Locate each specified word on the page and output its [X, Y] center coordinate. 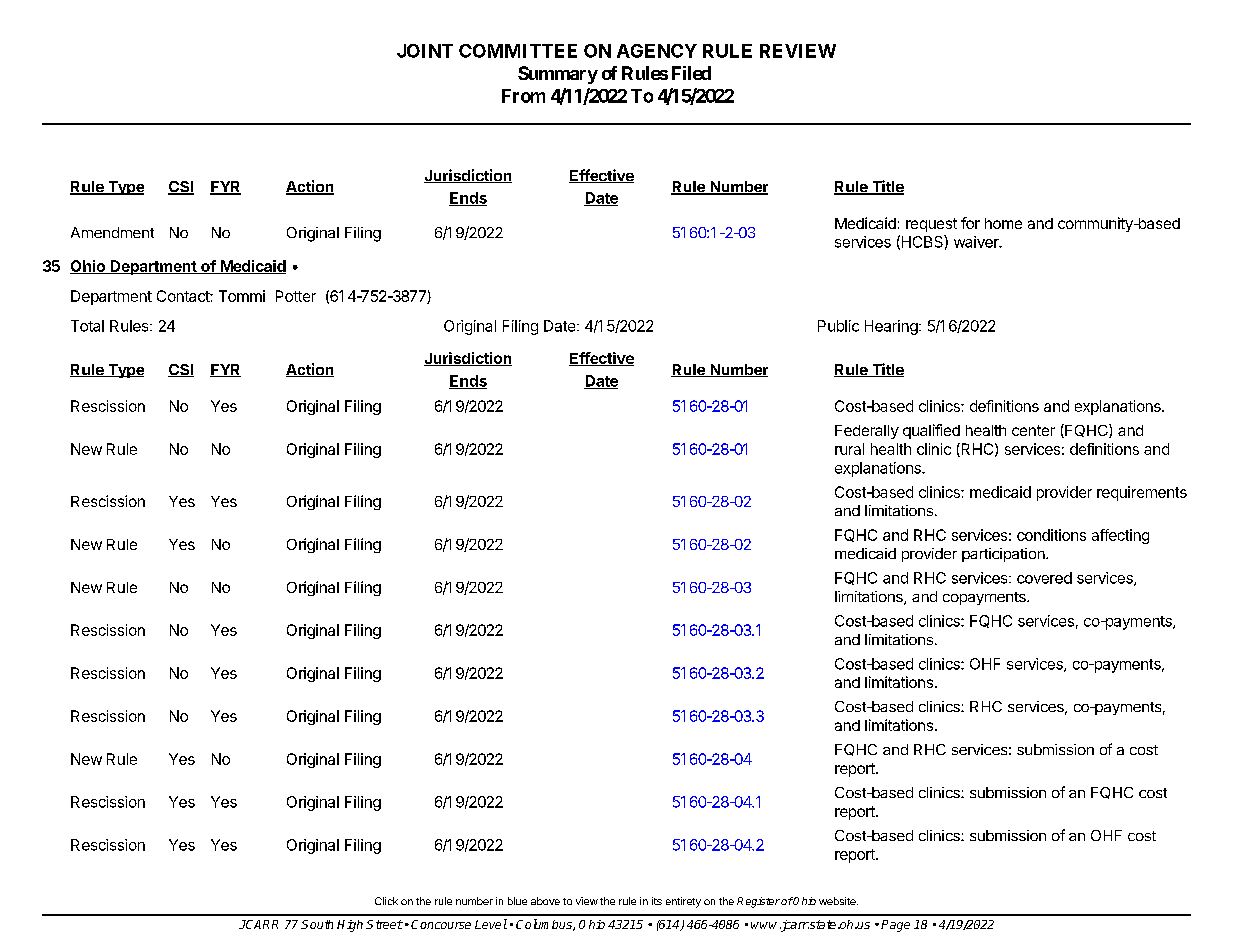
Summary [558, 75]
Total [87, 326]
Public [838, 326]
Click [386, 901]
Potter [296, 296]
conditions [1051, 535]
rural [849, 449]
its [657, 901]
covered [1044, 578]
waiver [977, 242]
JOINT [425, 51]
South [317, 924]
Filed [691, 73]
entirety [683, 902]
